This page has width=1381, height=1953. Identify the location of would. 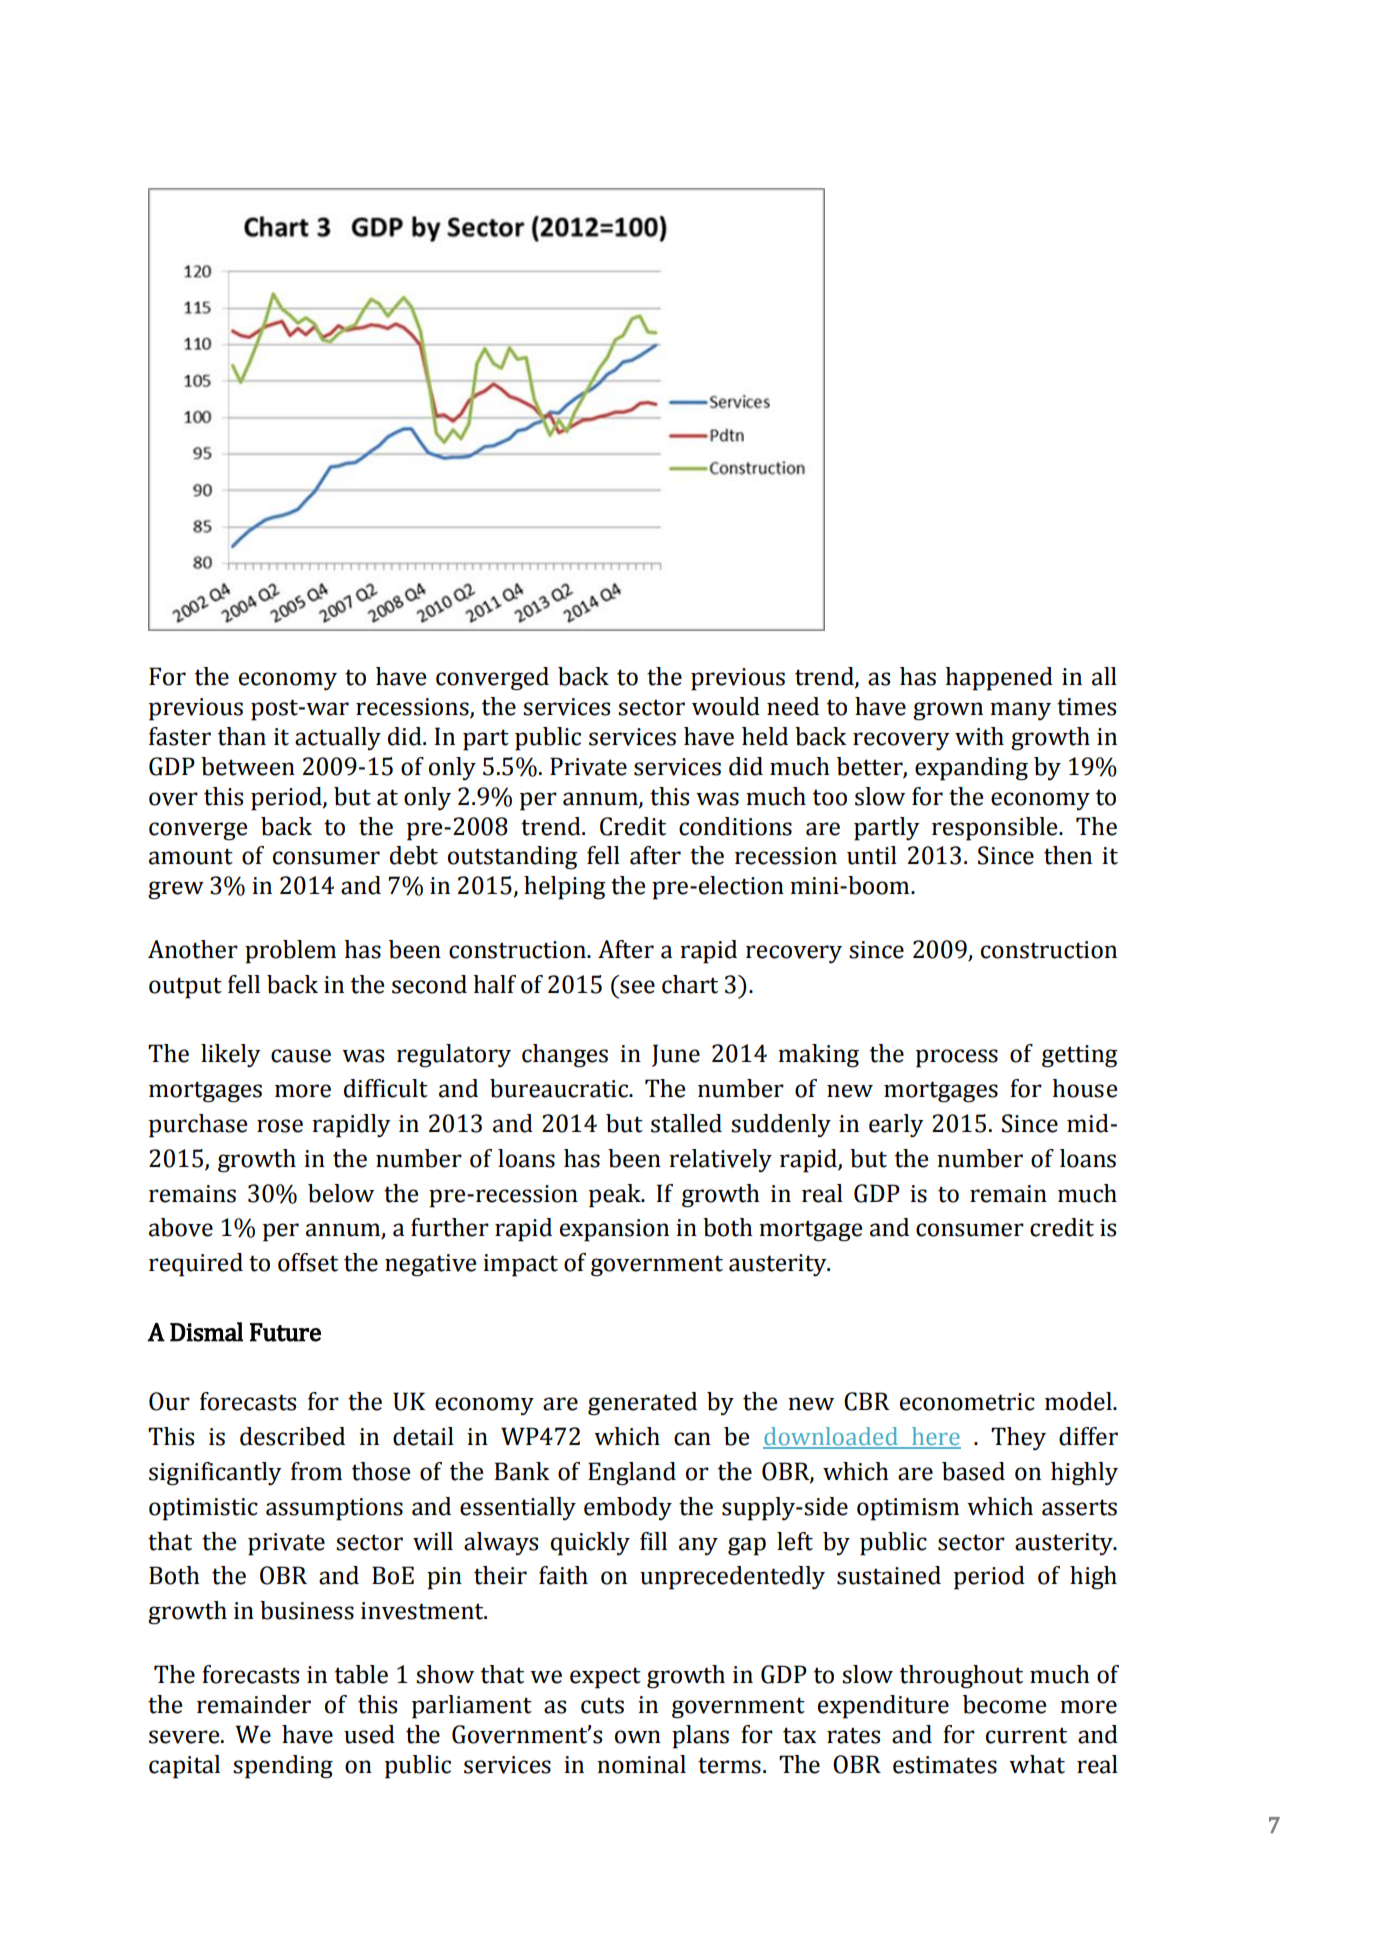
(726, 706).
